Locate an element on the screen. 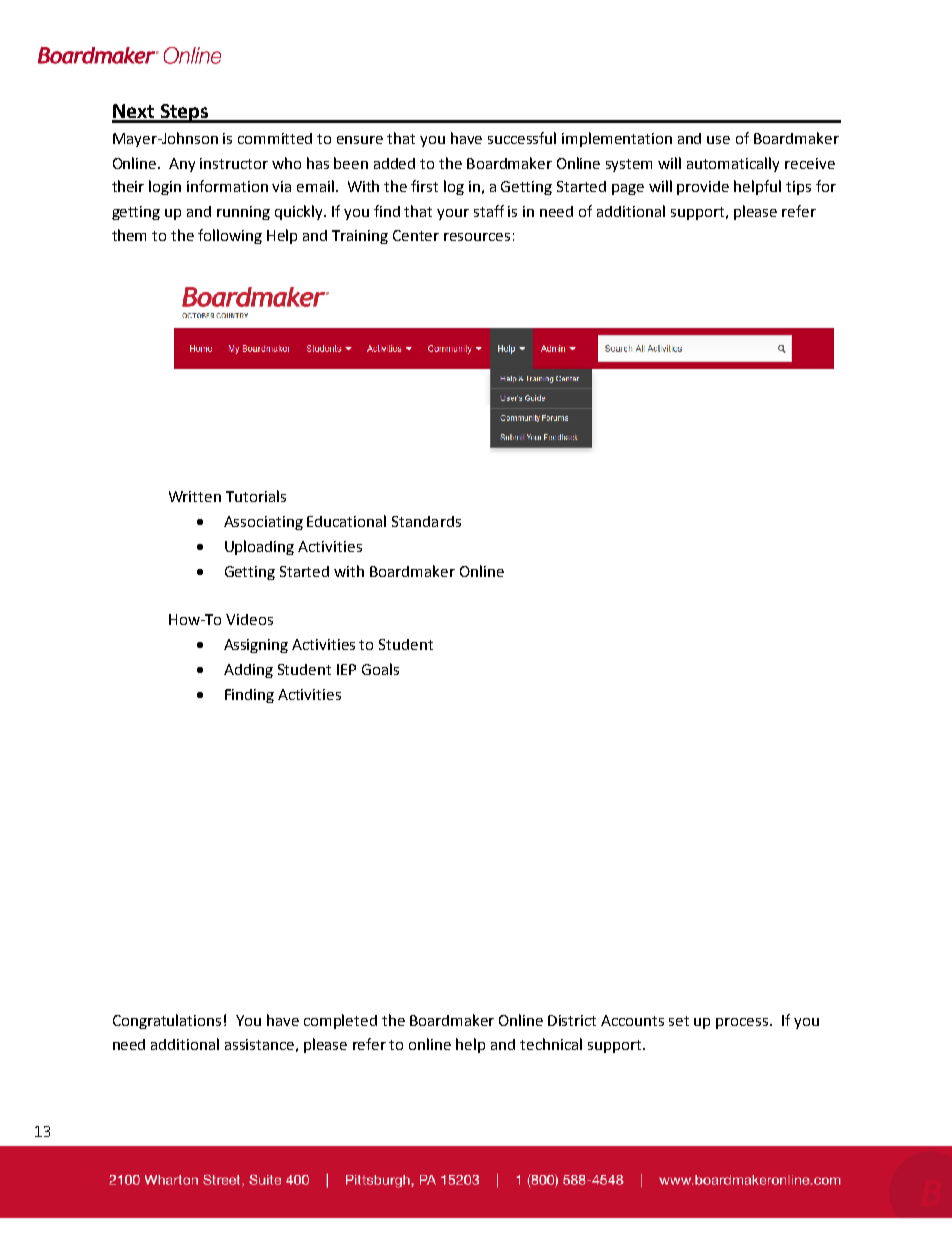  Congratulations is located at coordinates (167, 1021).
